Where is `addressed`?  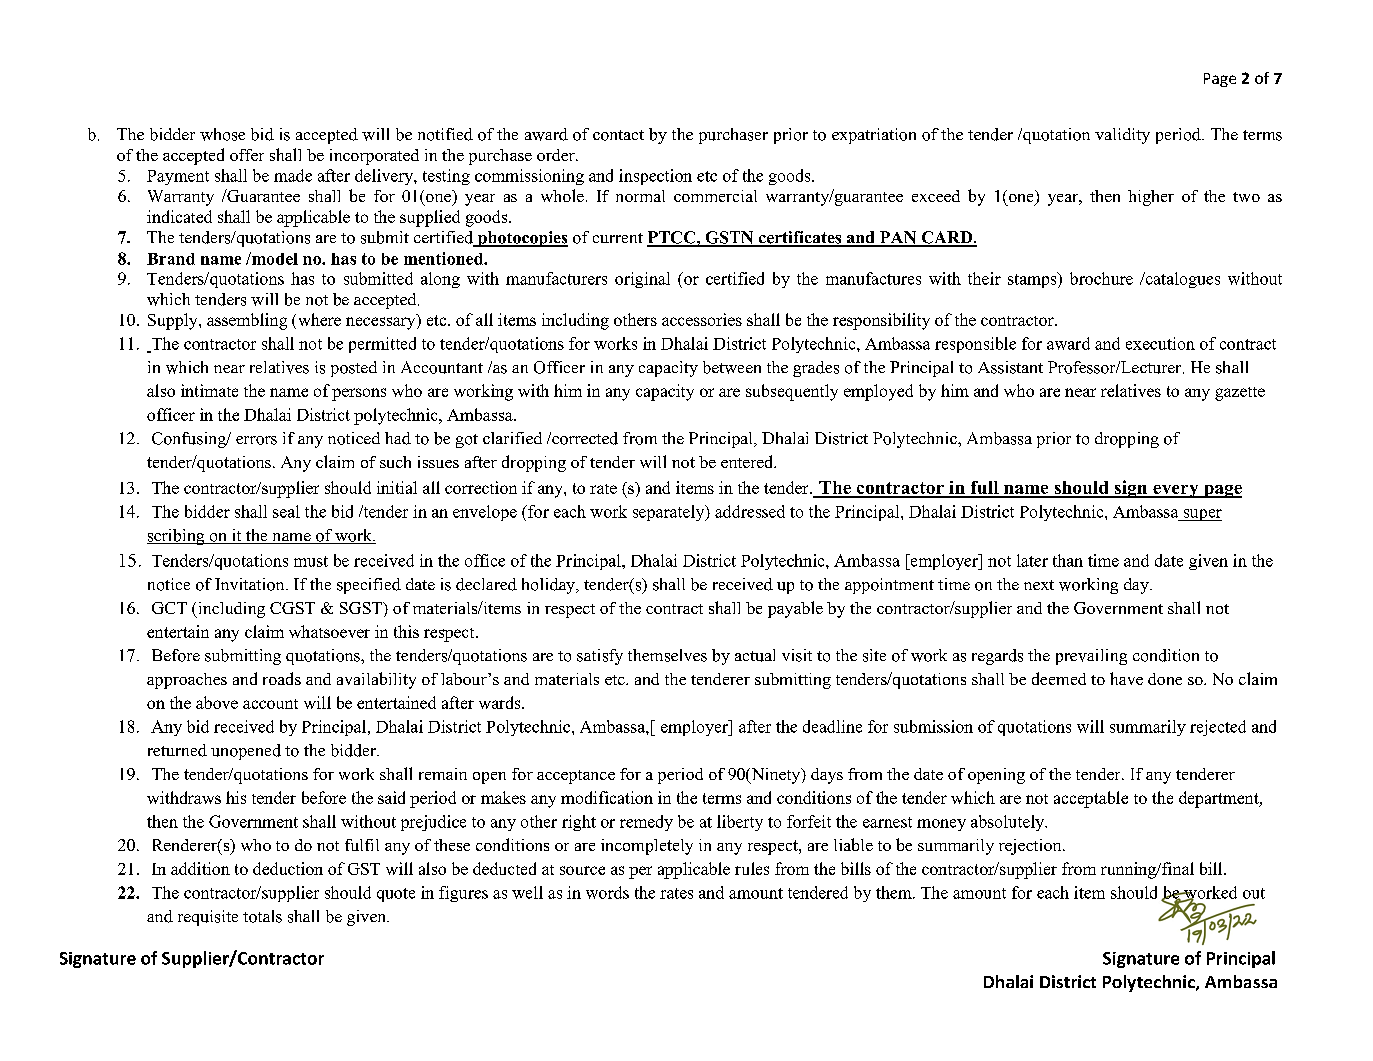 addressed is located at coordinates (750, 511).
